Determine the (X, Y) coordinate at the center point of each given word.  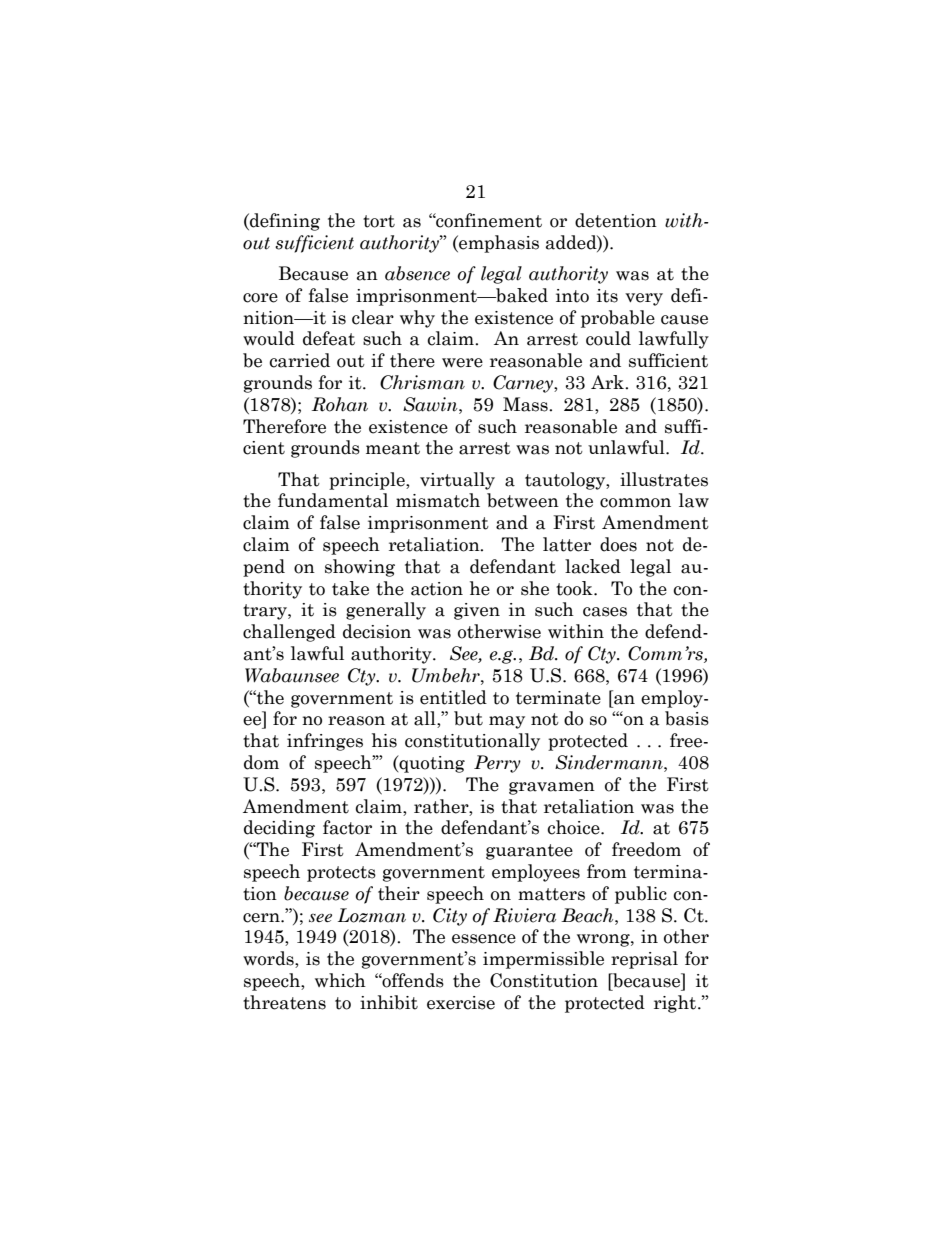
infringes (325, 742)
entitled (453, 697)
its (607, 296)
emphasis (498, 244)
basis (687, 718)
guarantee (529, 852)
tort (379, 221)
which (340, 980)
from (607, 871)
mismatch (438, 500)
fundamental (333, 500)
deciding (279, 829)
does (618, 544)
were (462, 363)
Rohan (340, 404)
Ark (608, 382)
